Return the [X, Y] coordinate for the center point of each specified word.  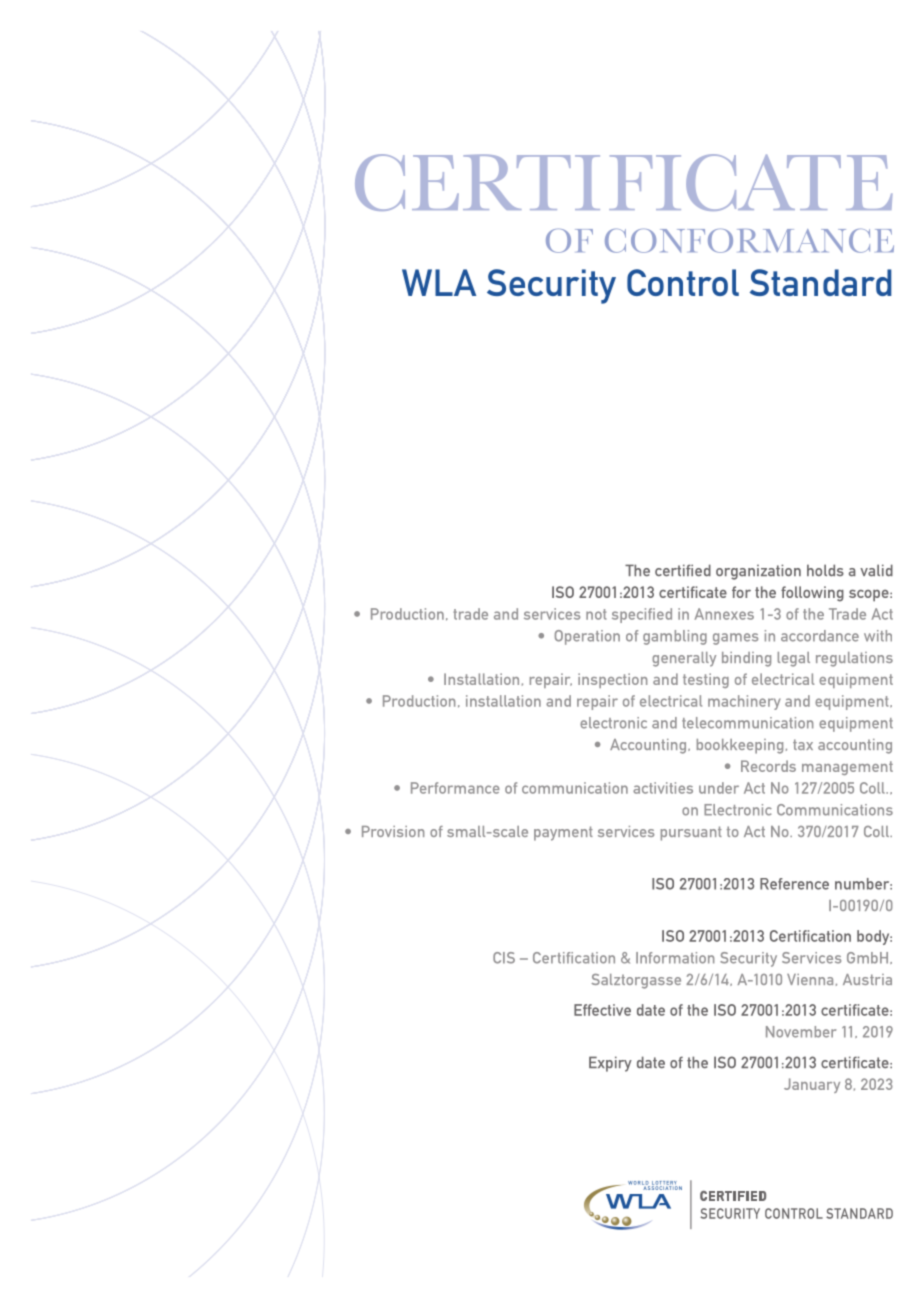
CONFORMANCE [749, 241]
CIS [504, 958]
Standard [821, 282]
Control [683, 282]
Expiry [610, 1064]
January [812, 1085]
